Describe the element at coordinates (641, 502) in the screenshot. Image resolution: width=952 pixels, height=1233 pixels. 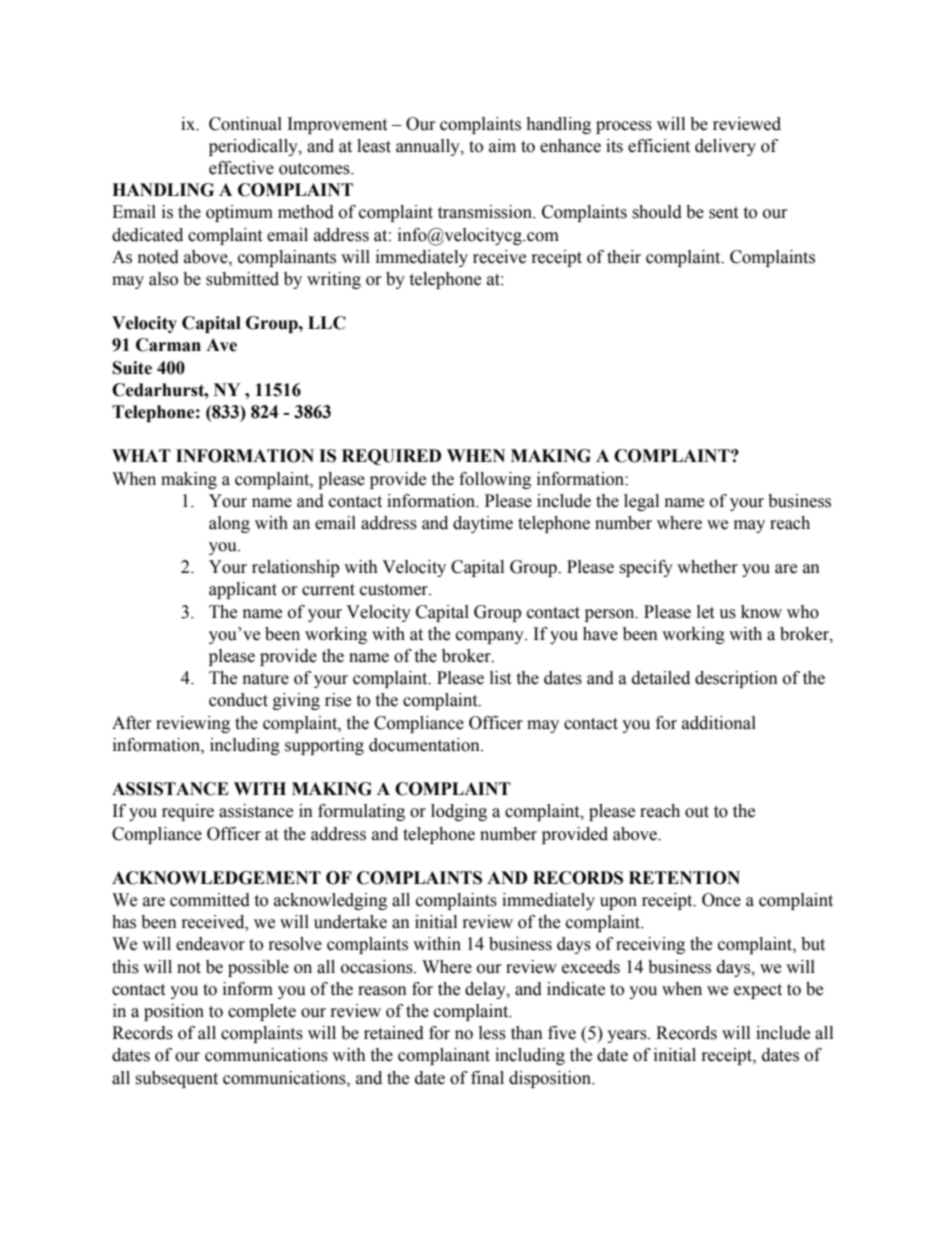
I see `legal` at that location.
